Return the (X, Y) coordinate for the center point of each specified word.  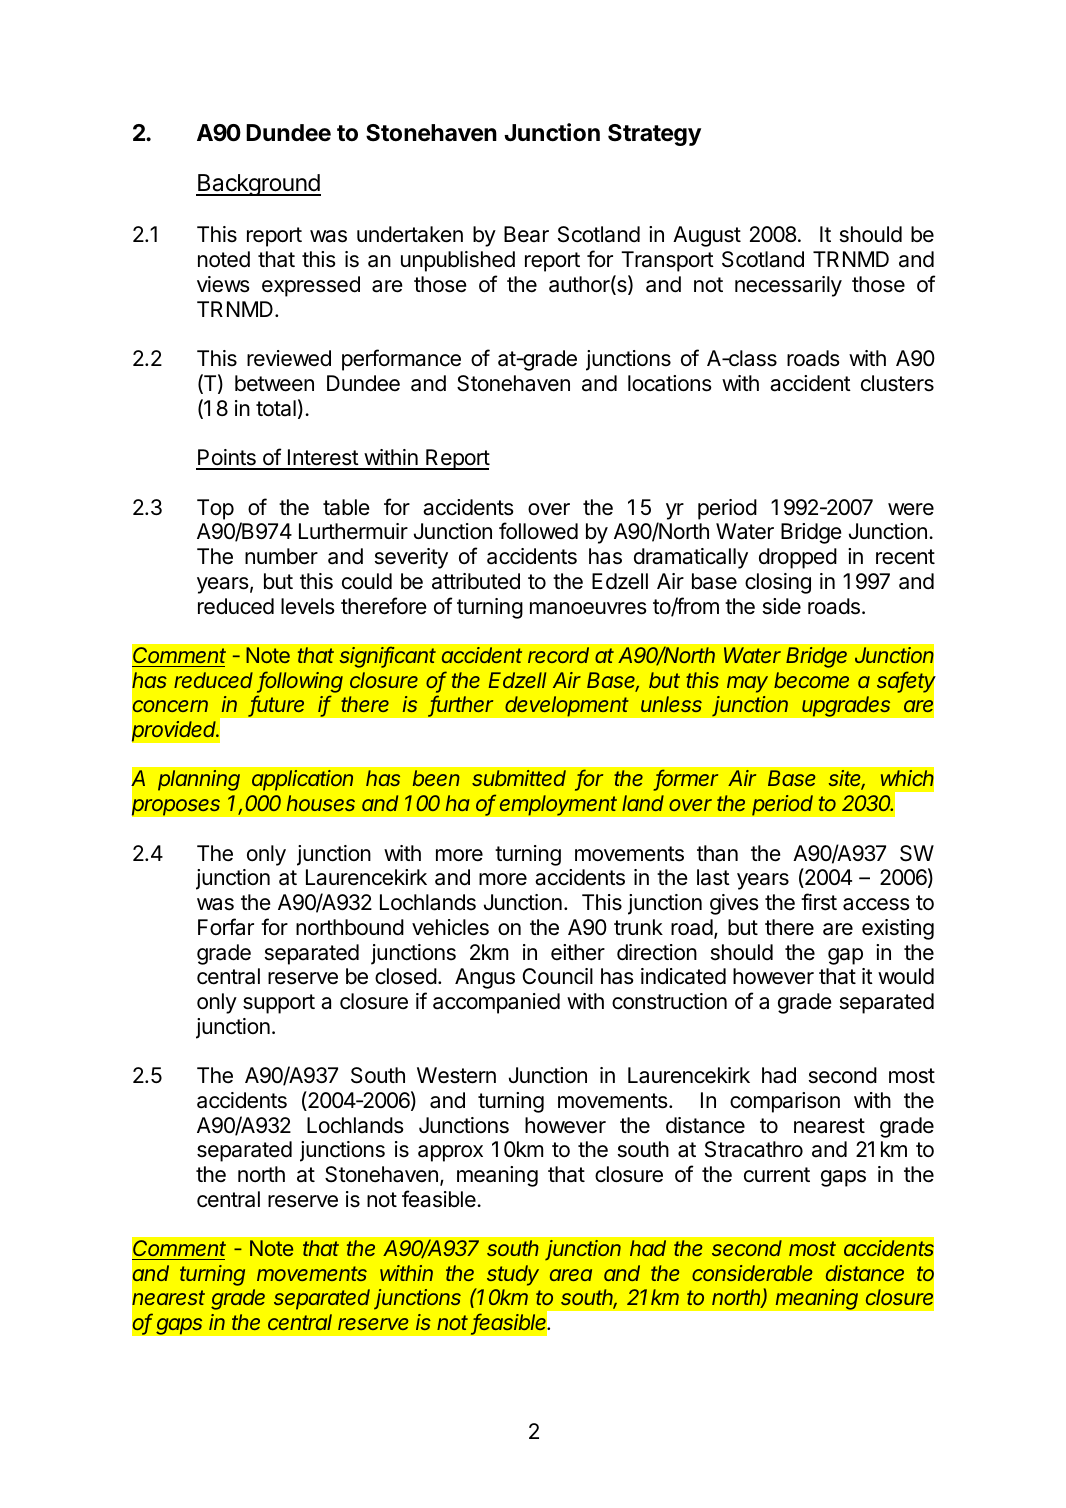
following (300, 682)
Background (258, 185)
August (707, 236)
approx (450, 1153)
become (811, 680)
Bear (526, 234)
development (567, 706)
